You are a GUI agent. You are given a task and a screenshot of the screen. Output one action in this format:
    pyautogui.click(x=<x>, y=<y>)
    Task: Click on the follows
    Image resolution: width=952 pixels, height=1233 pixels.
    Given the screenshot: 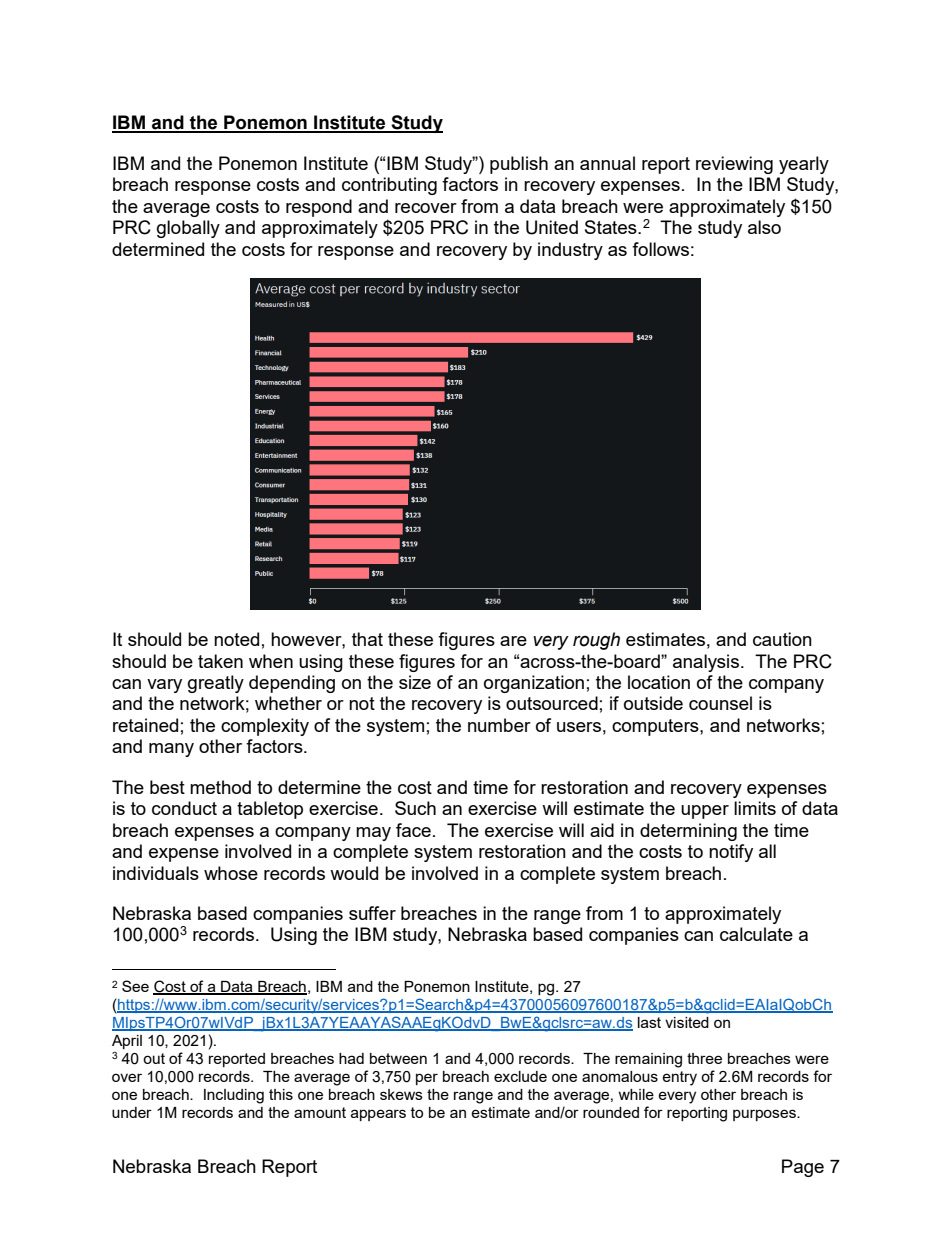 What is the action you would take?
    pyautogui.click(x=660, y=249)
